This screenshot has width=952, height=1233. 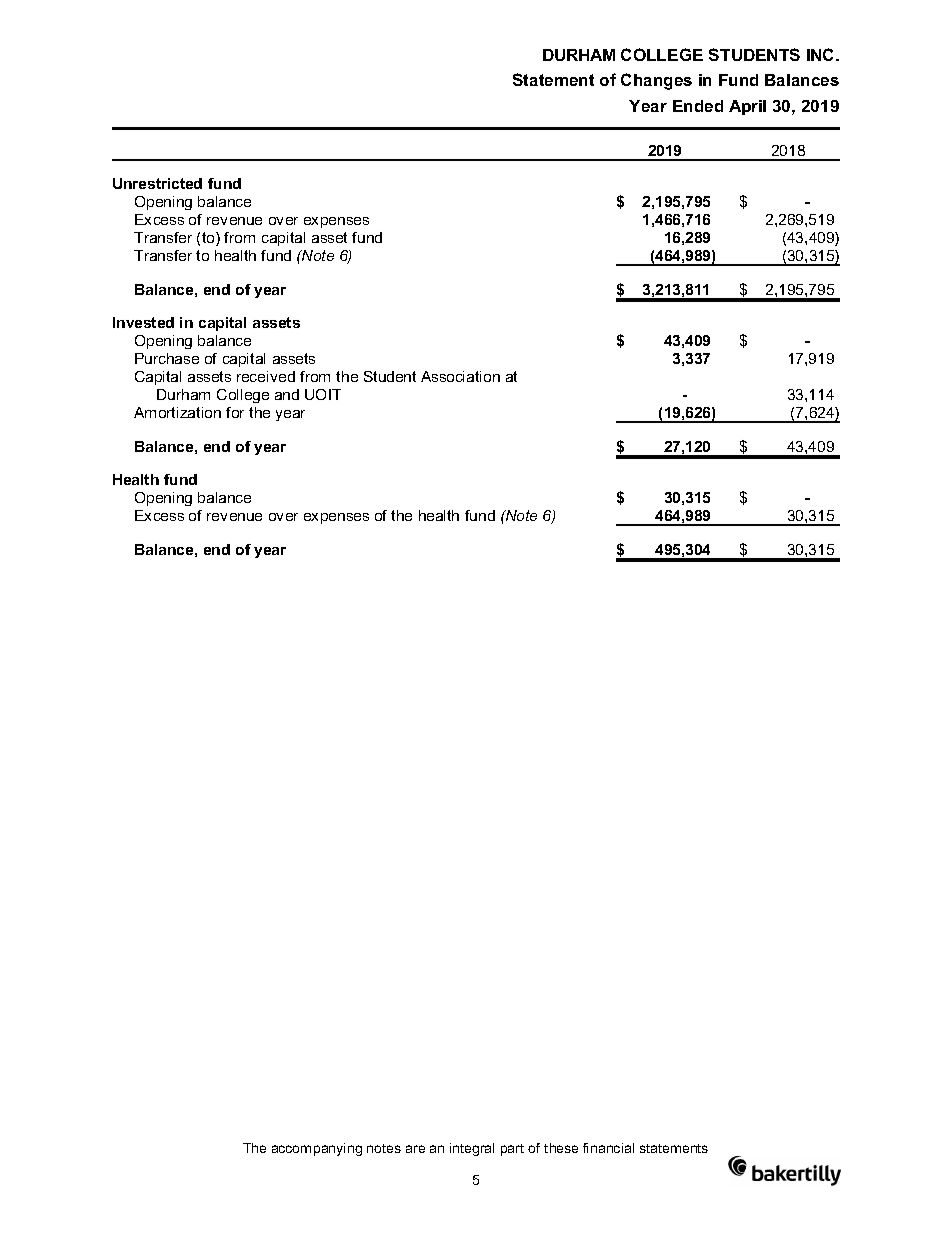 I want to click on and, so click(x=287, y=394).
